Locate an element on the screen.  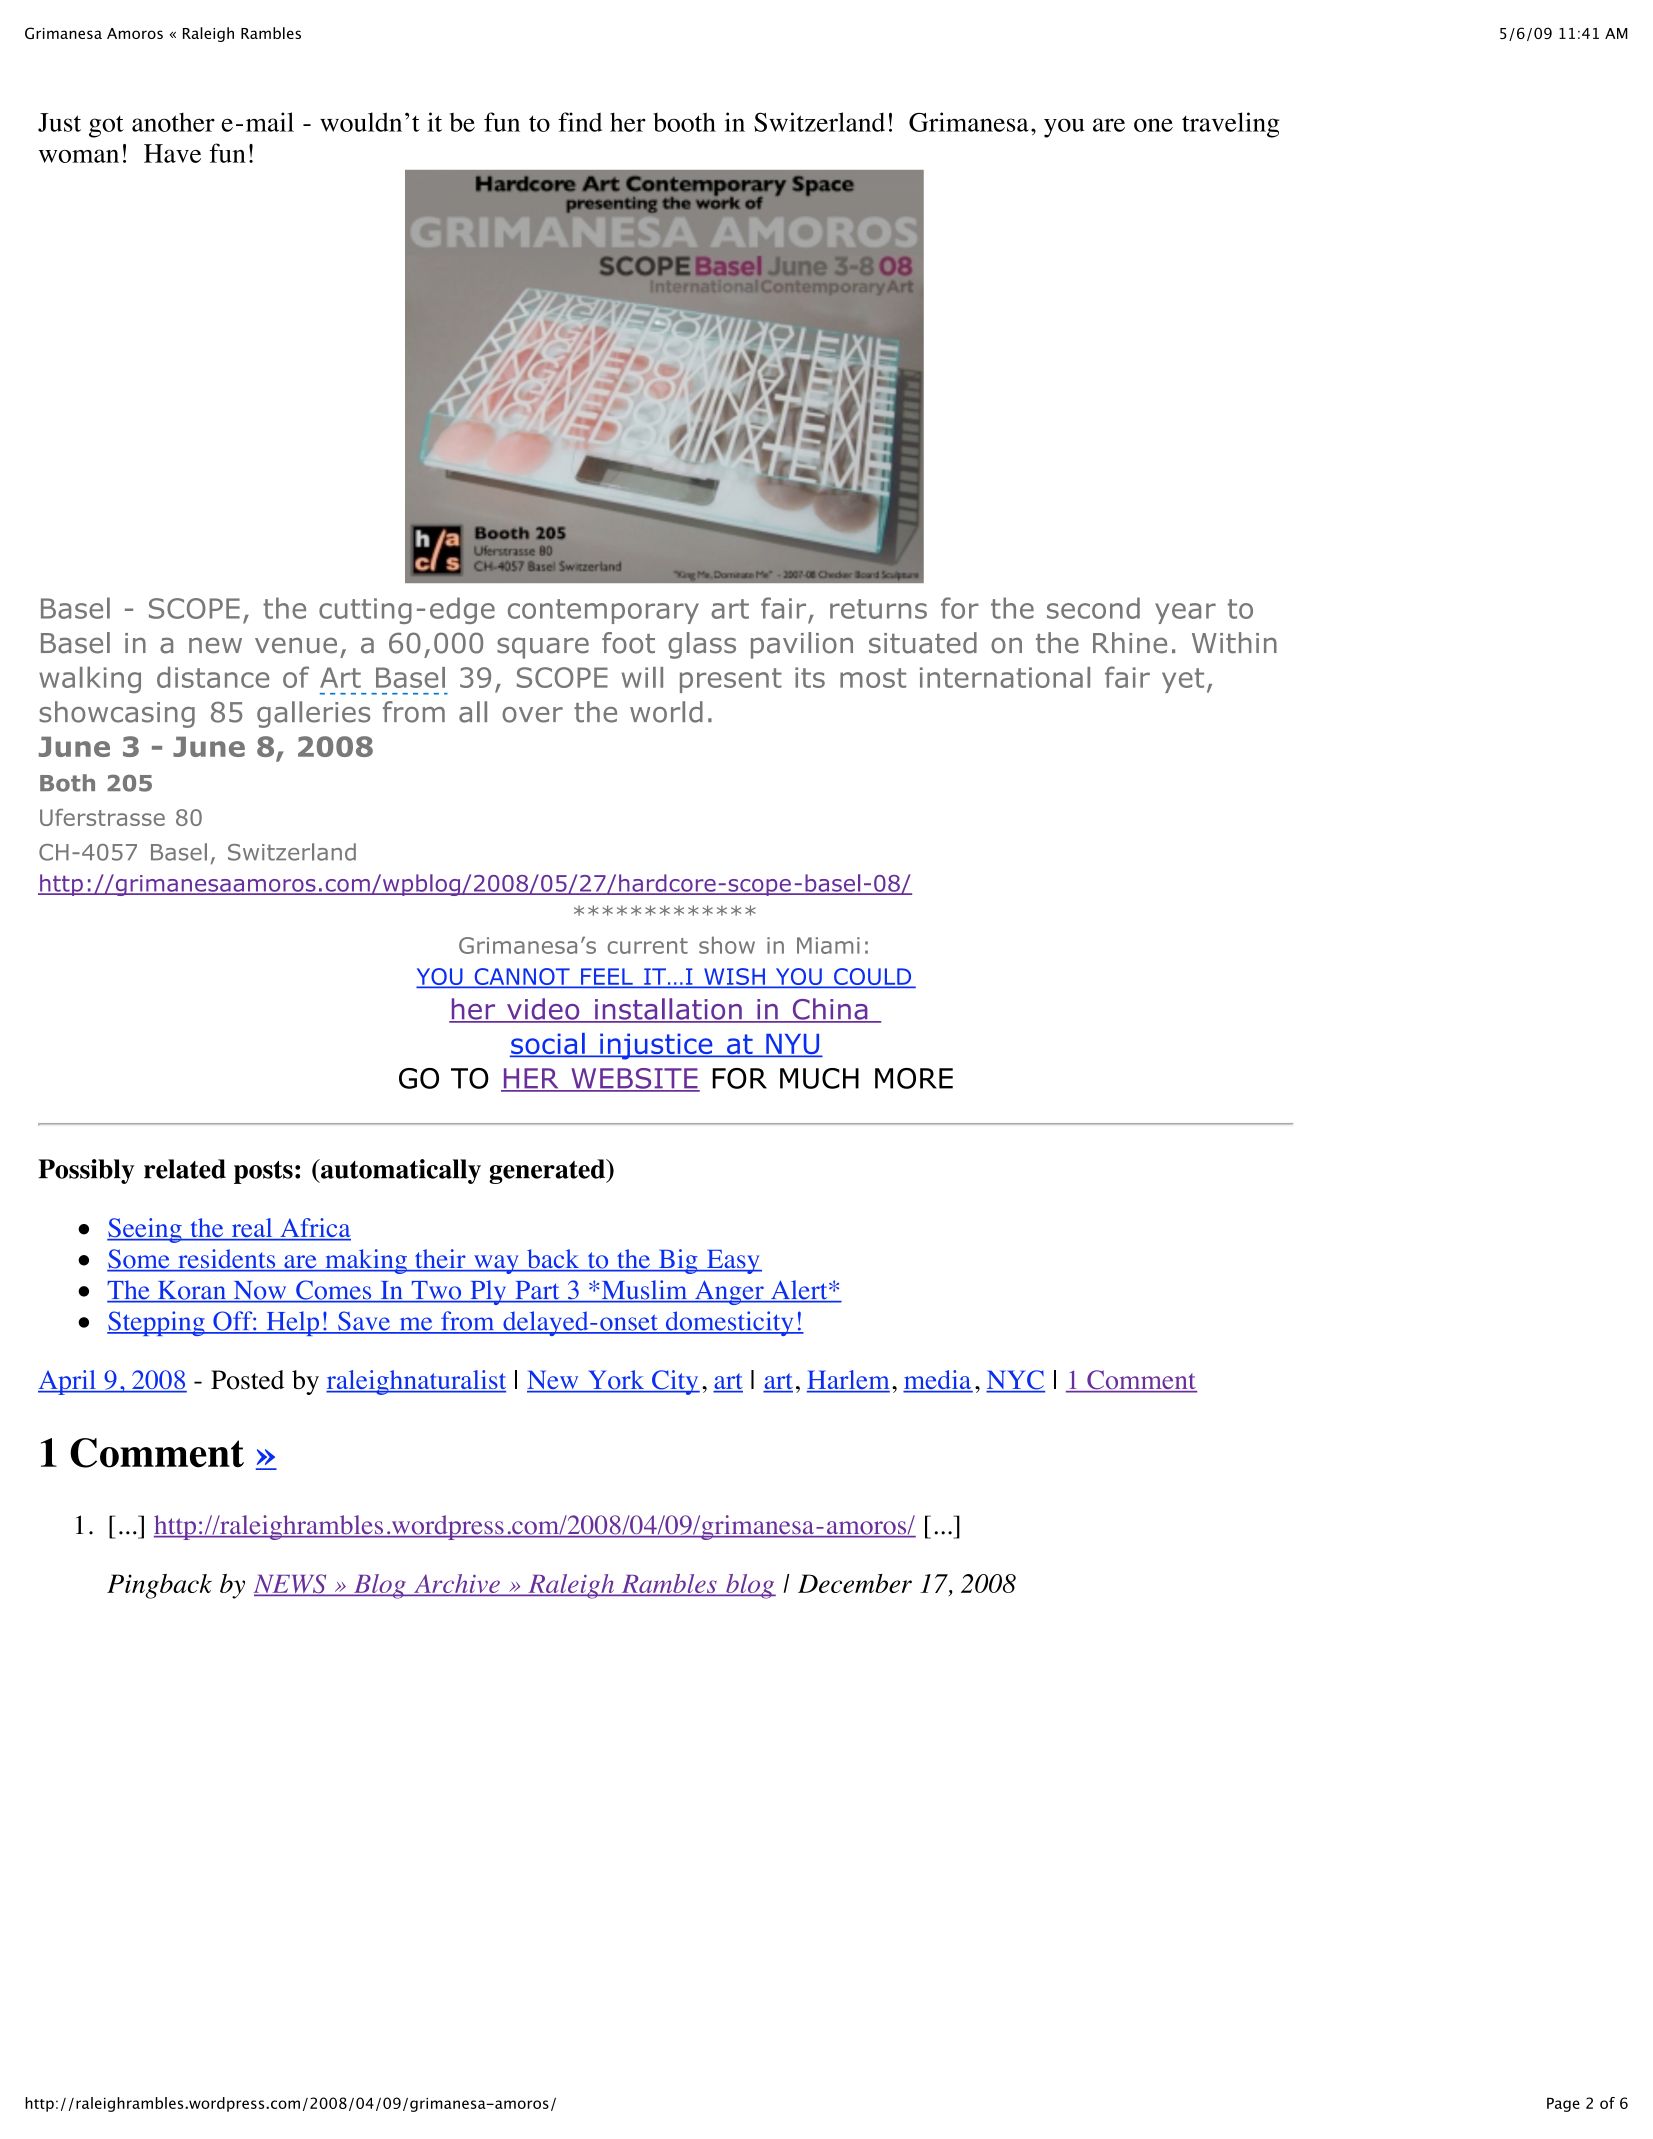
traveling is located at coordinates (1230, 125).
